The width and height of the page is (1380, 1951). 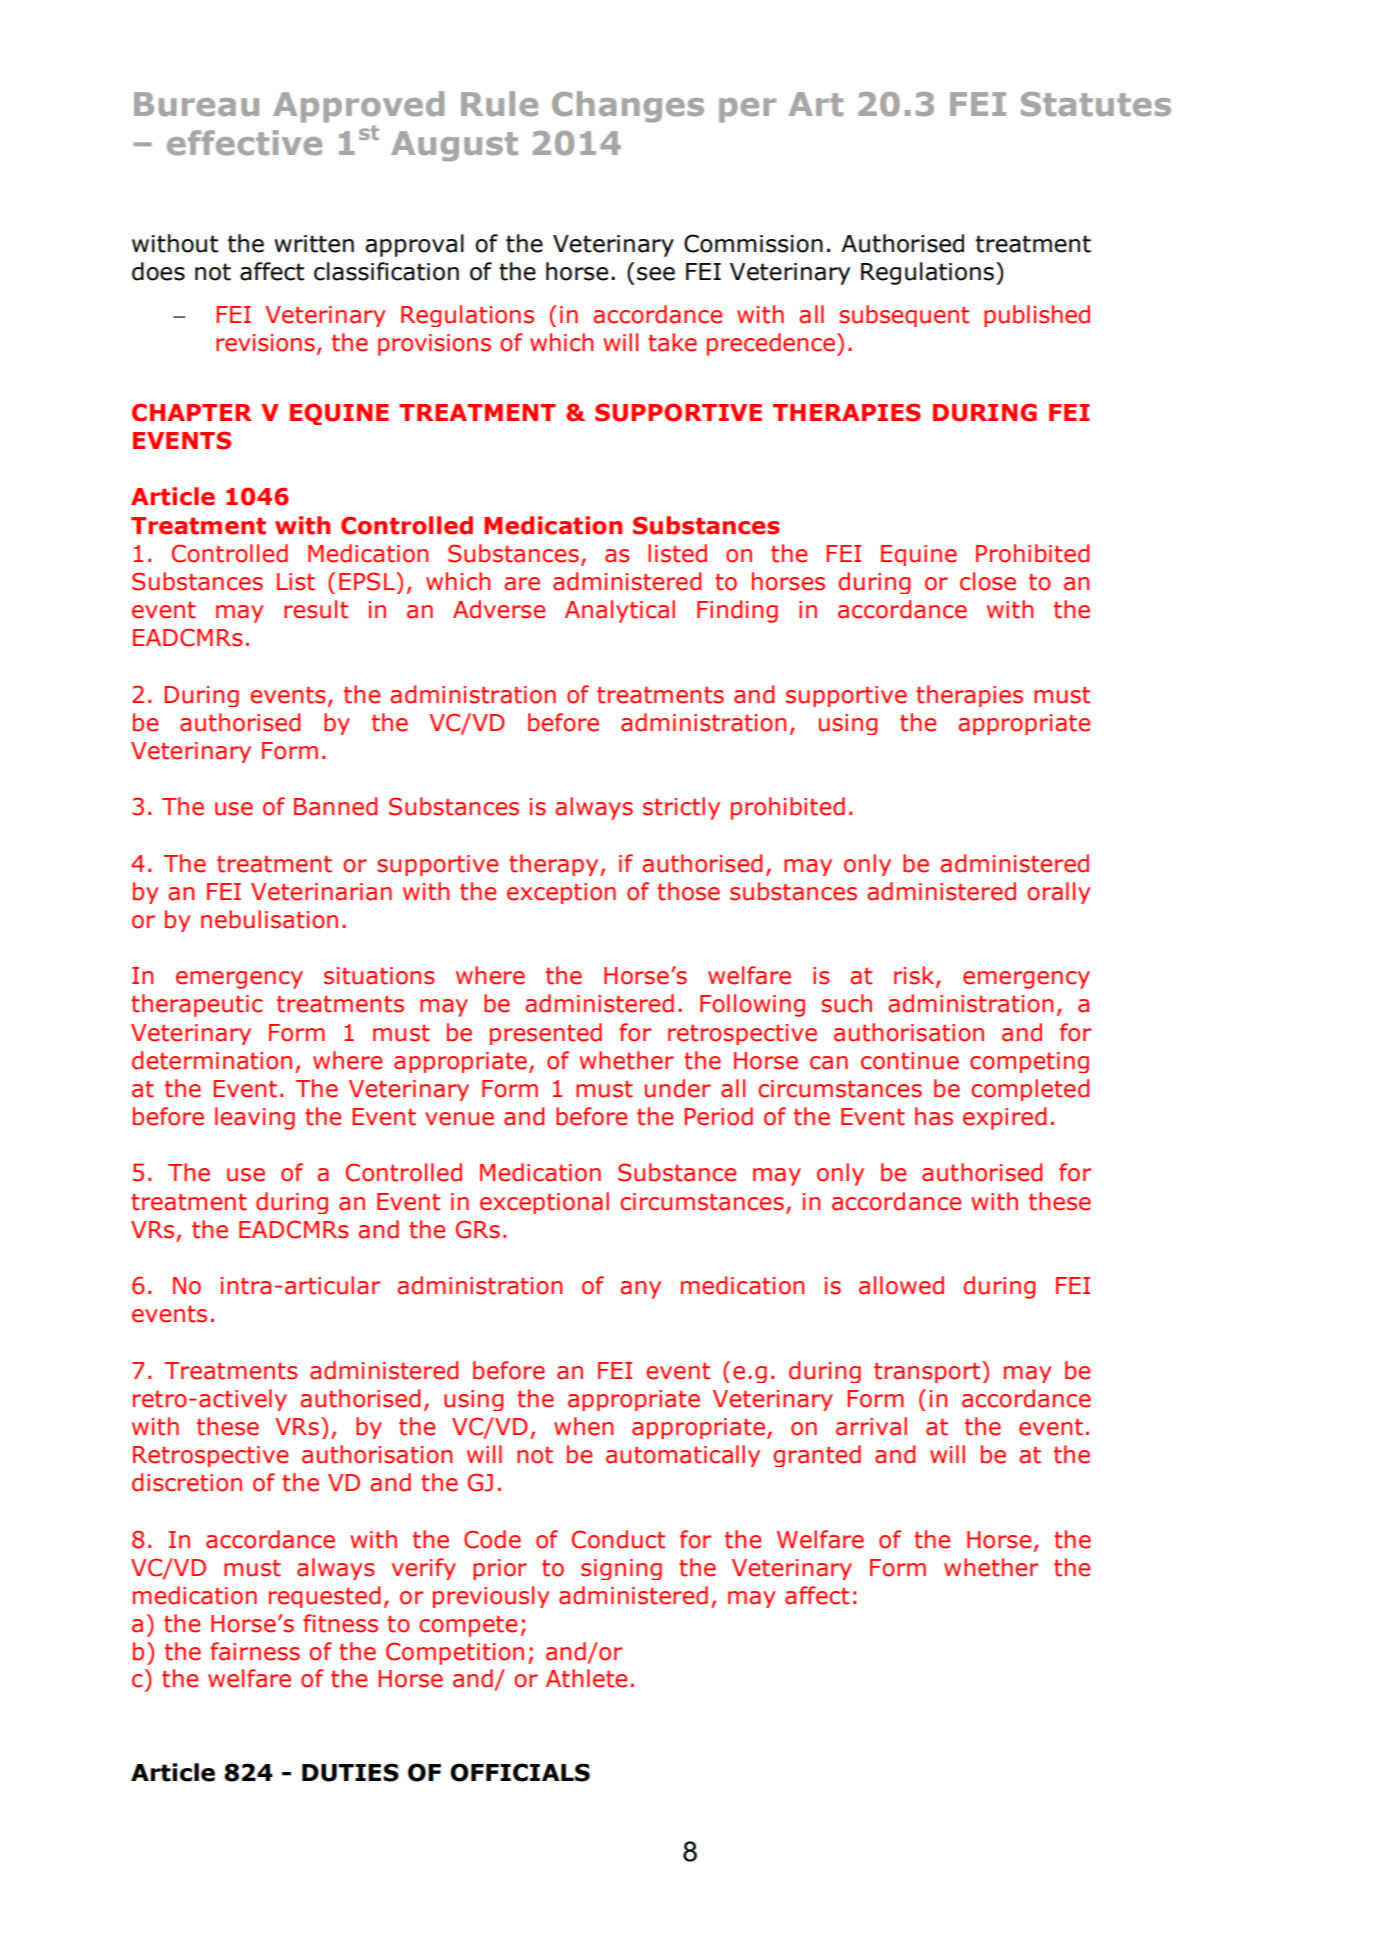 I want to click on take, so click(x=672, y=342).
